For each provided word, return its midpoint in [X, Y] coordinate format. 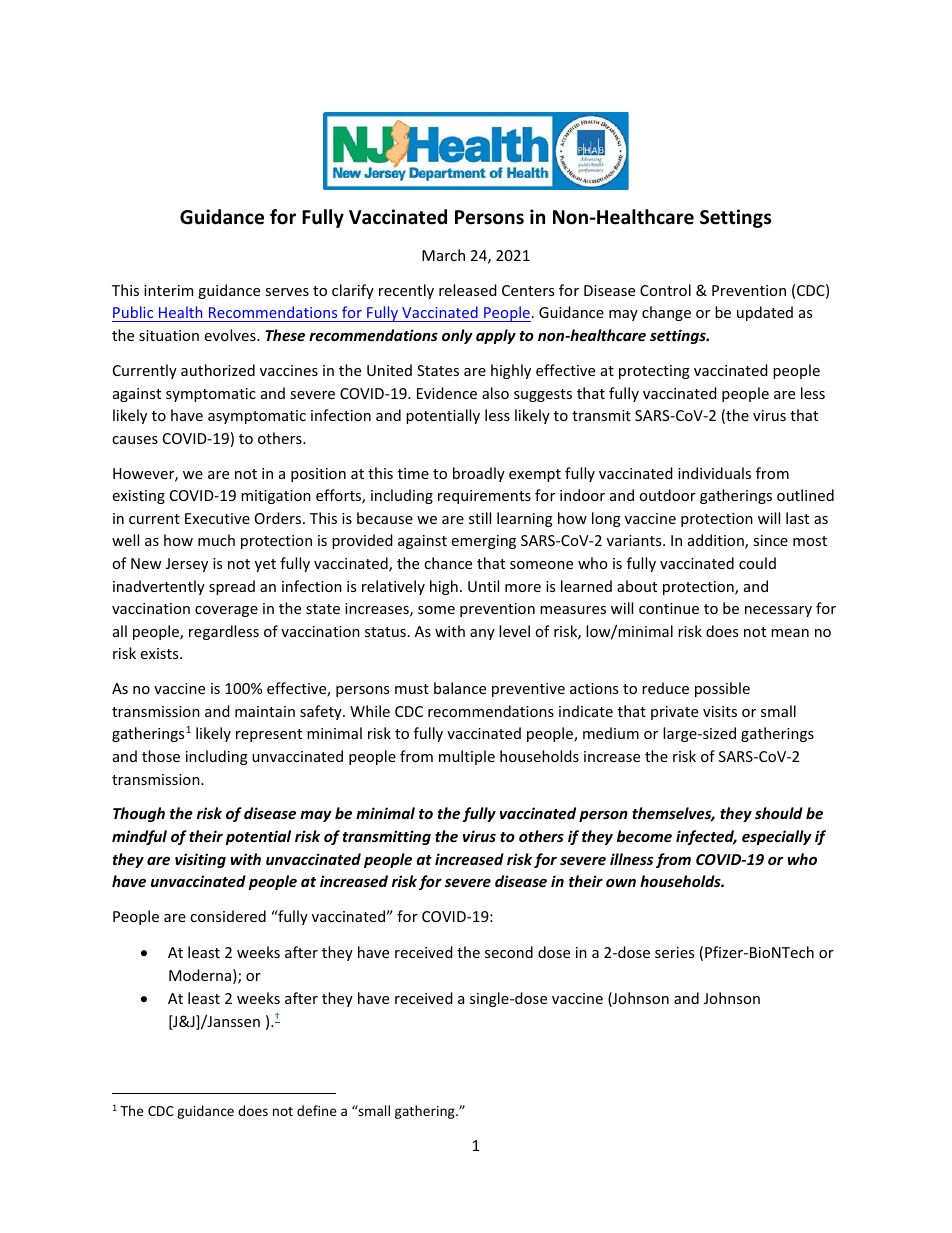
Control [665, 290]
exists [161, 653]
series [674, 952]
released [468, 290]
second [509, 952]
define [317, 1110]
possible [722, 689]
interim [168, 290]
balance [460, 688]
